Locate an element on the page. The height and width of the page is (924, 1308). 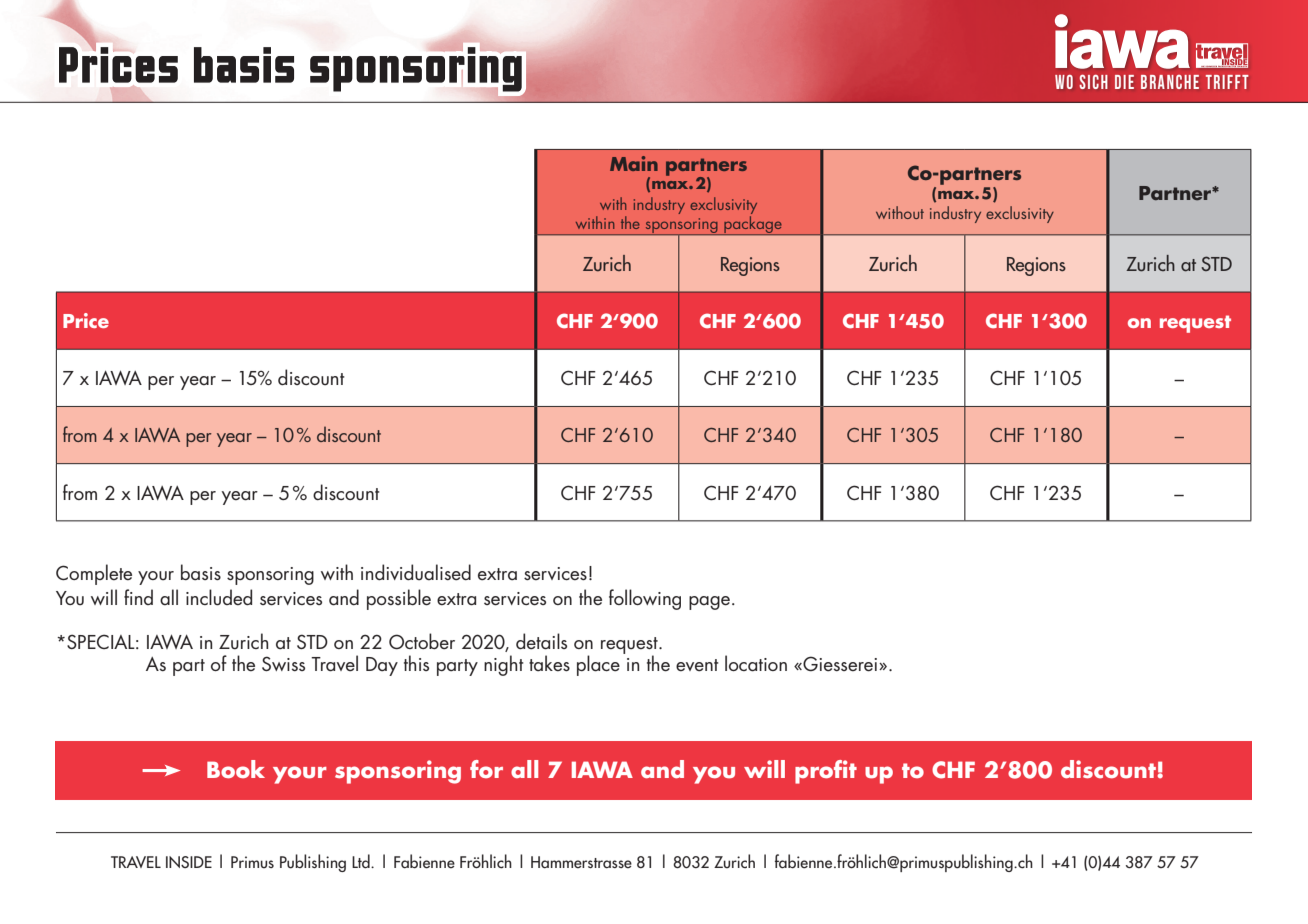
Main is located at coordinates (634, 163).
